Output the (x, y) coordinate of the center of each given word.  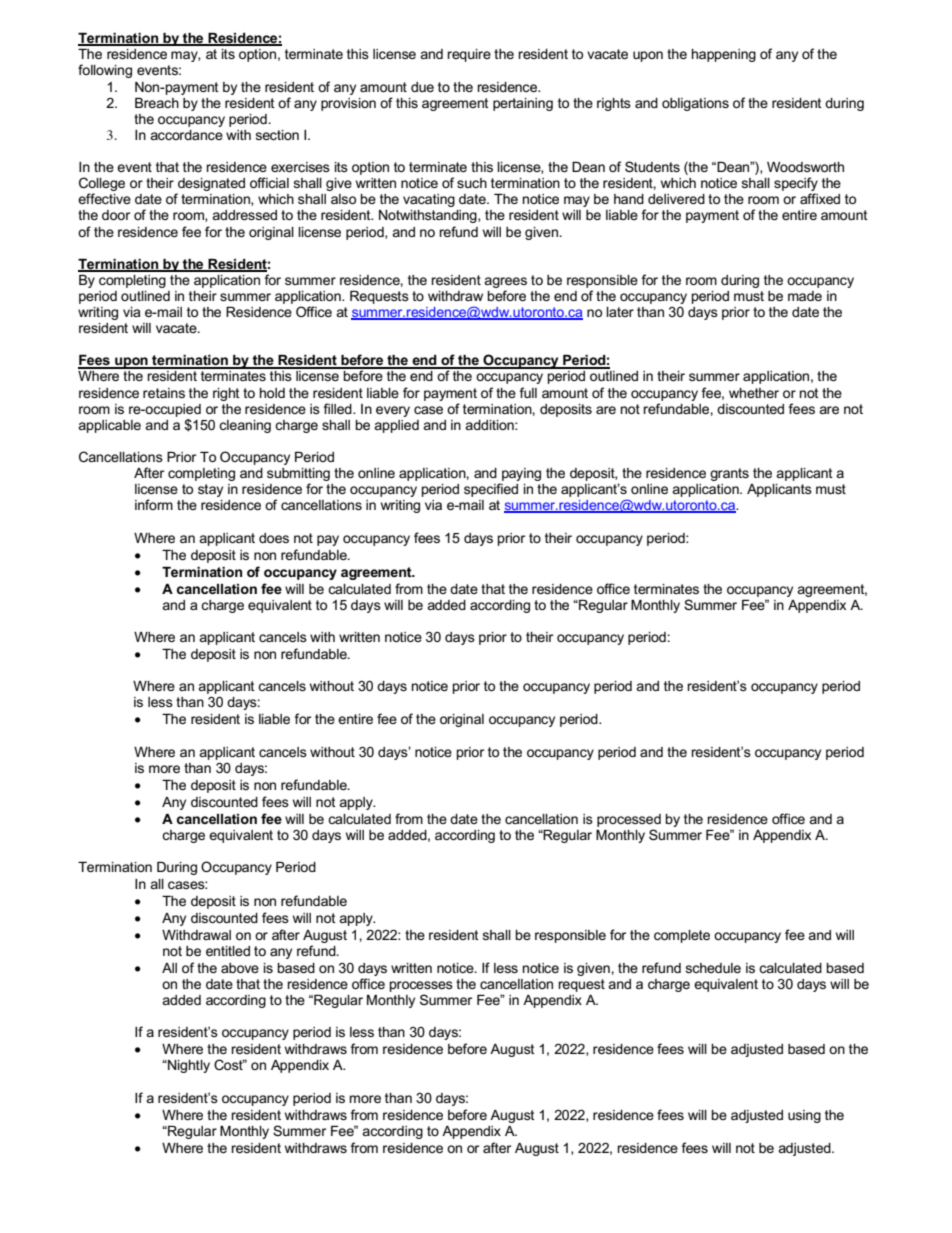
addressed (244, 215)
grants (729, 474)
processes (421, 986)
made (805, 296)
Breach (157, 103)
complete (682, 936)
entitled (228, 951)
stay (210, 490)
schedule (713, 968)
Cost (229, 1064)
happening (724, 55)
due (422, 87)
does (274, 538)
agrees (505, 282)
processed (629, 820)
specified (491, 490)
